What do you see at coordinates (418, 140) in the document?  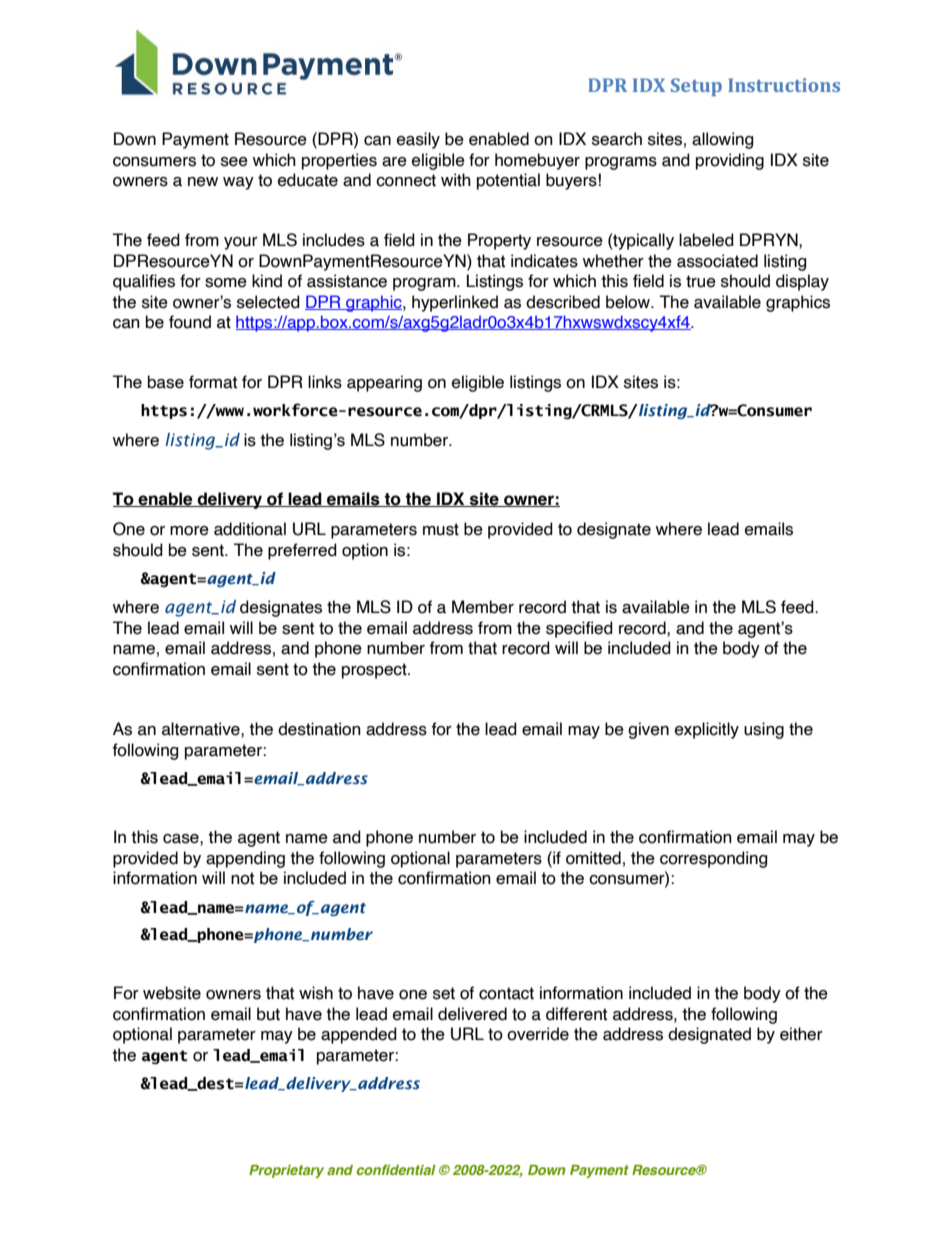 I see `easily` at bounding box center [418, 140].
